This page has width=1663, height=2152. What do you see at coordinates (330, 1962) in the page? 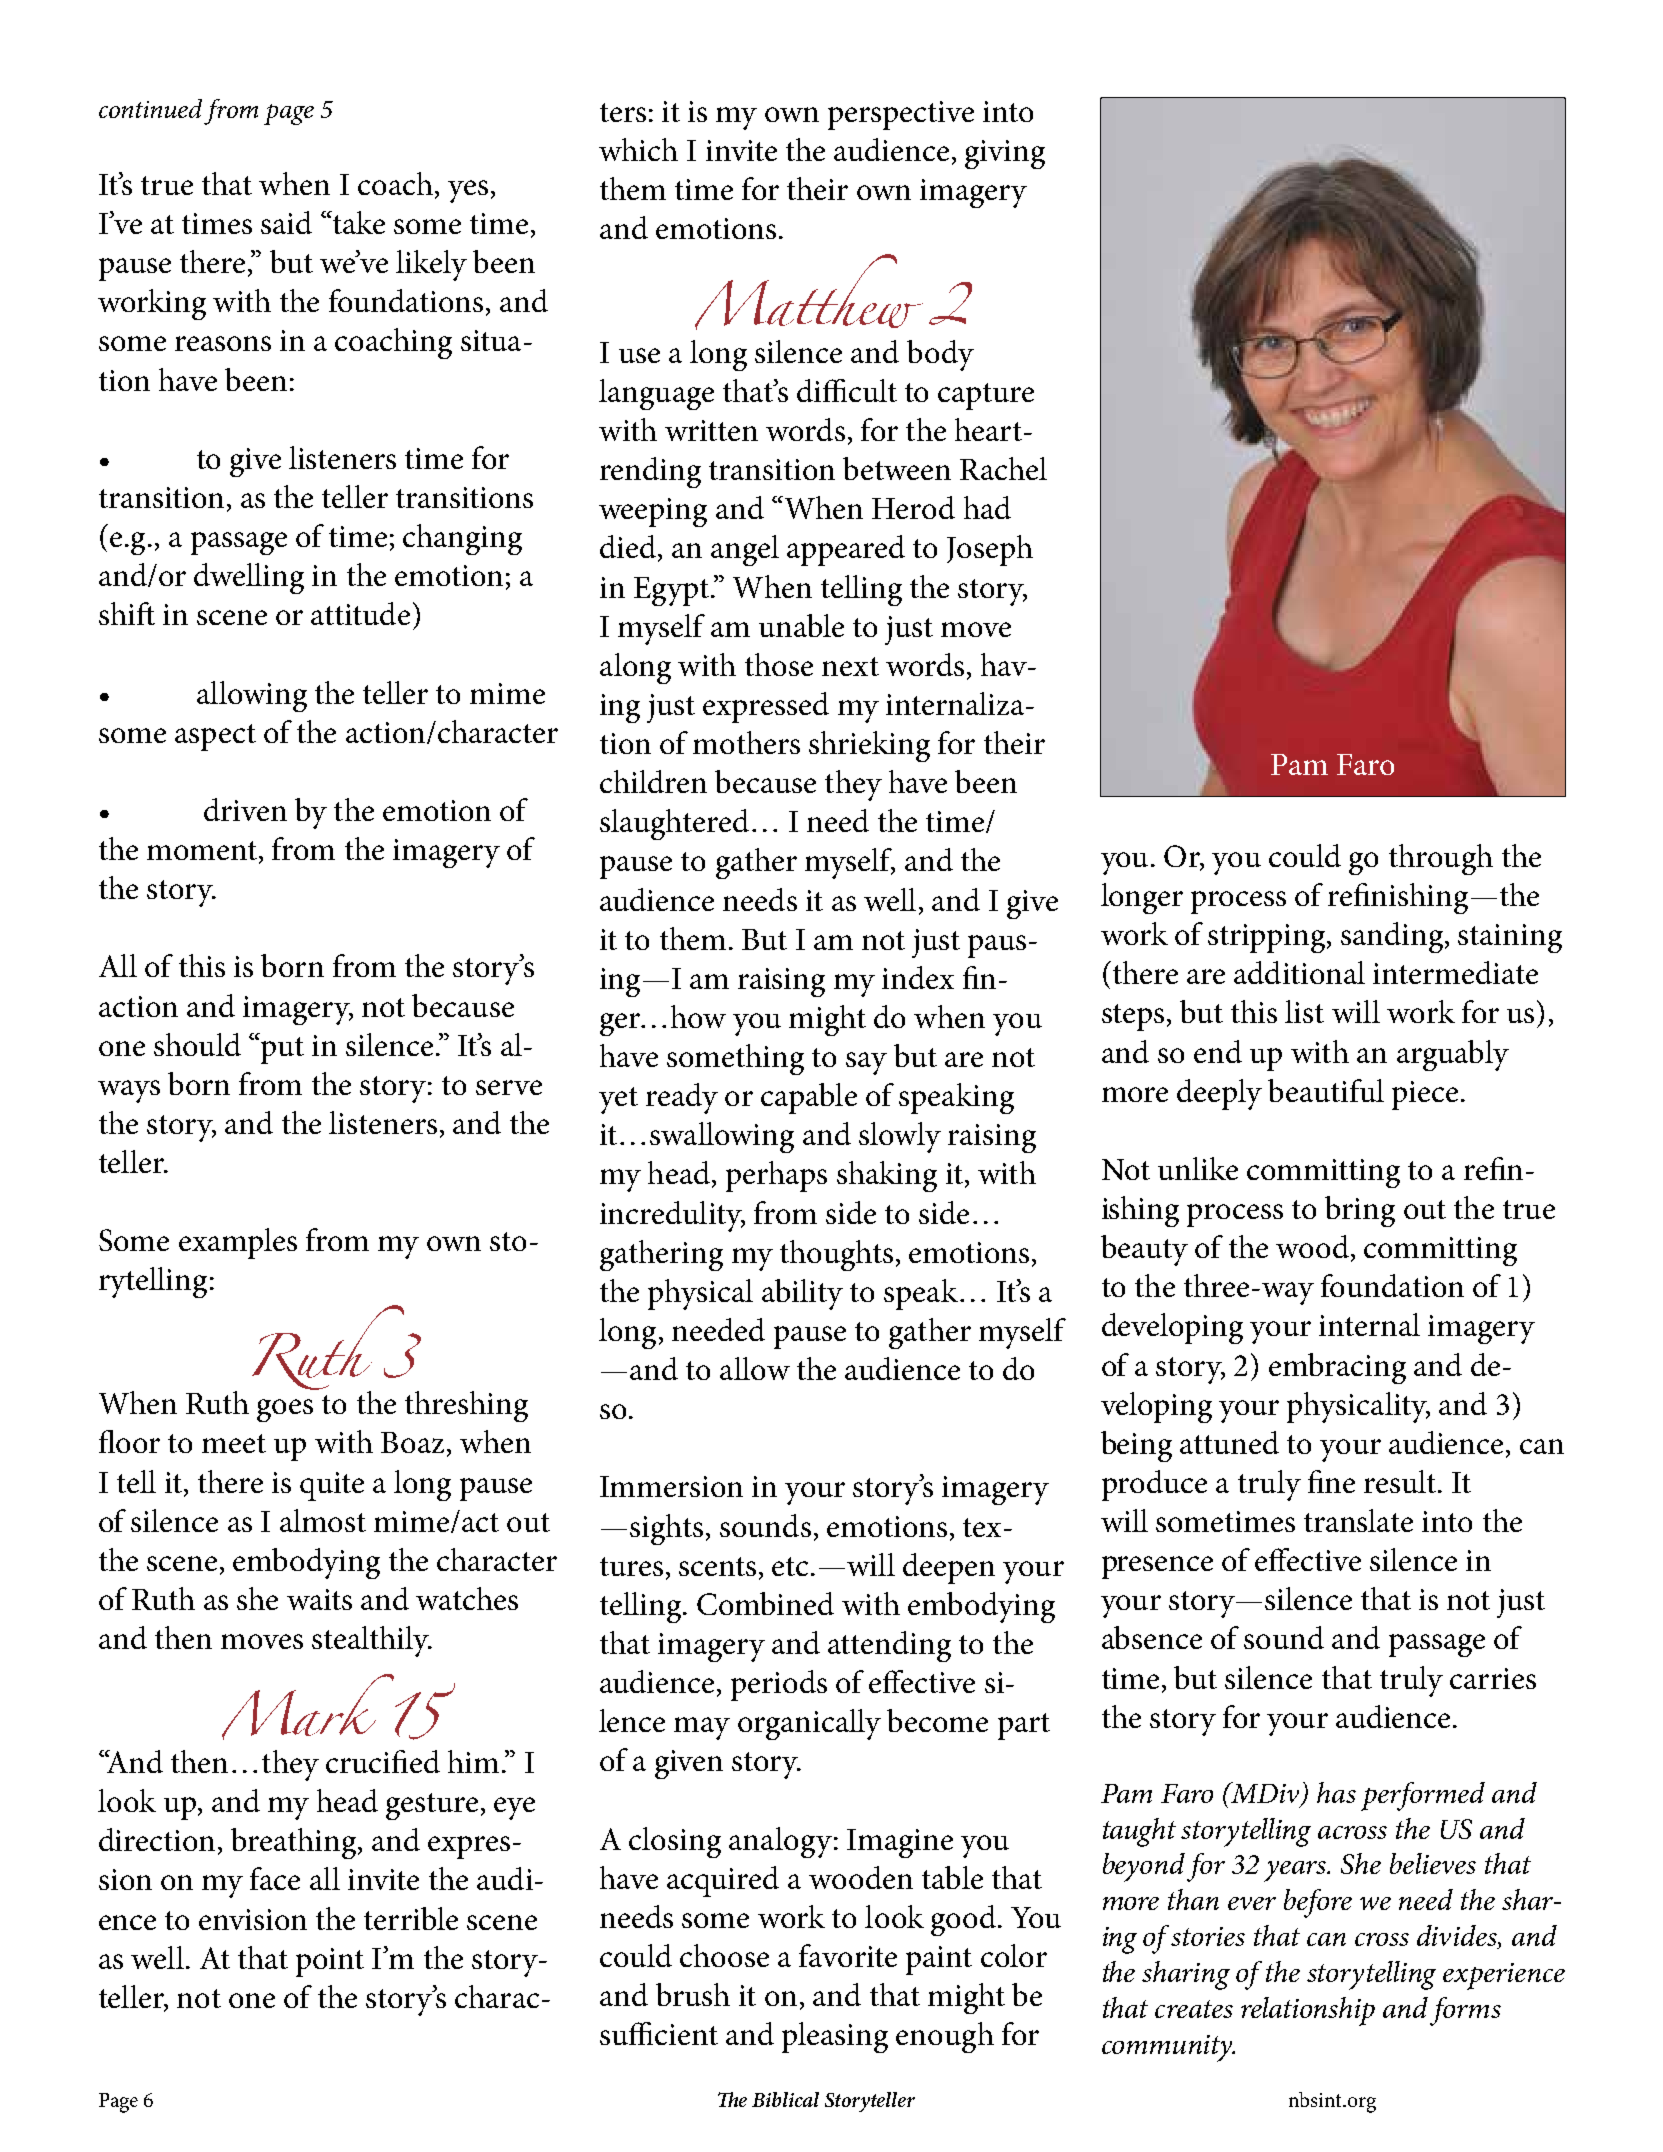
I see `point` at bounding box center [330, 1962].
